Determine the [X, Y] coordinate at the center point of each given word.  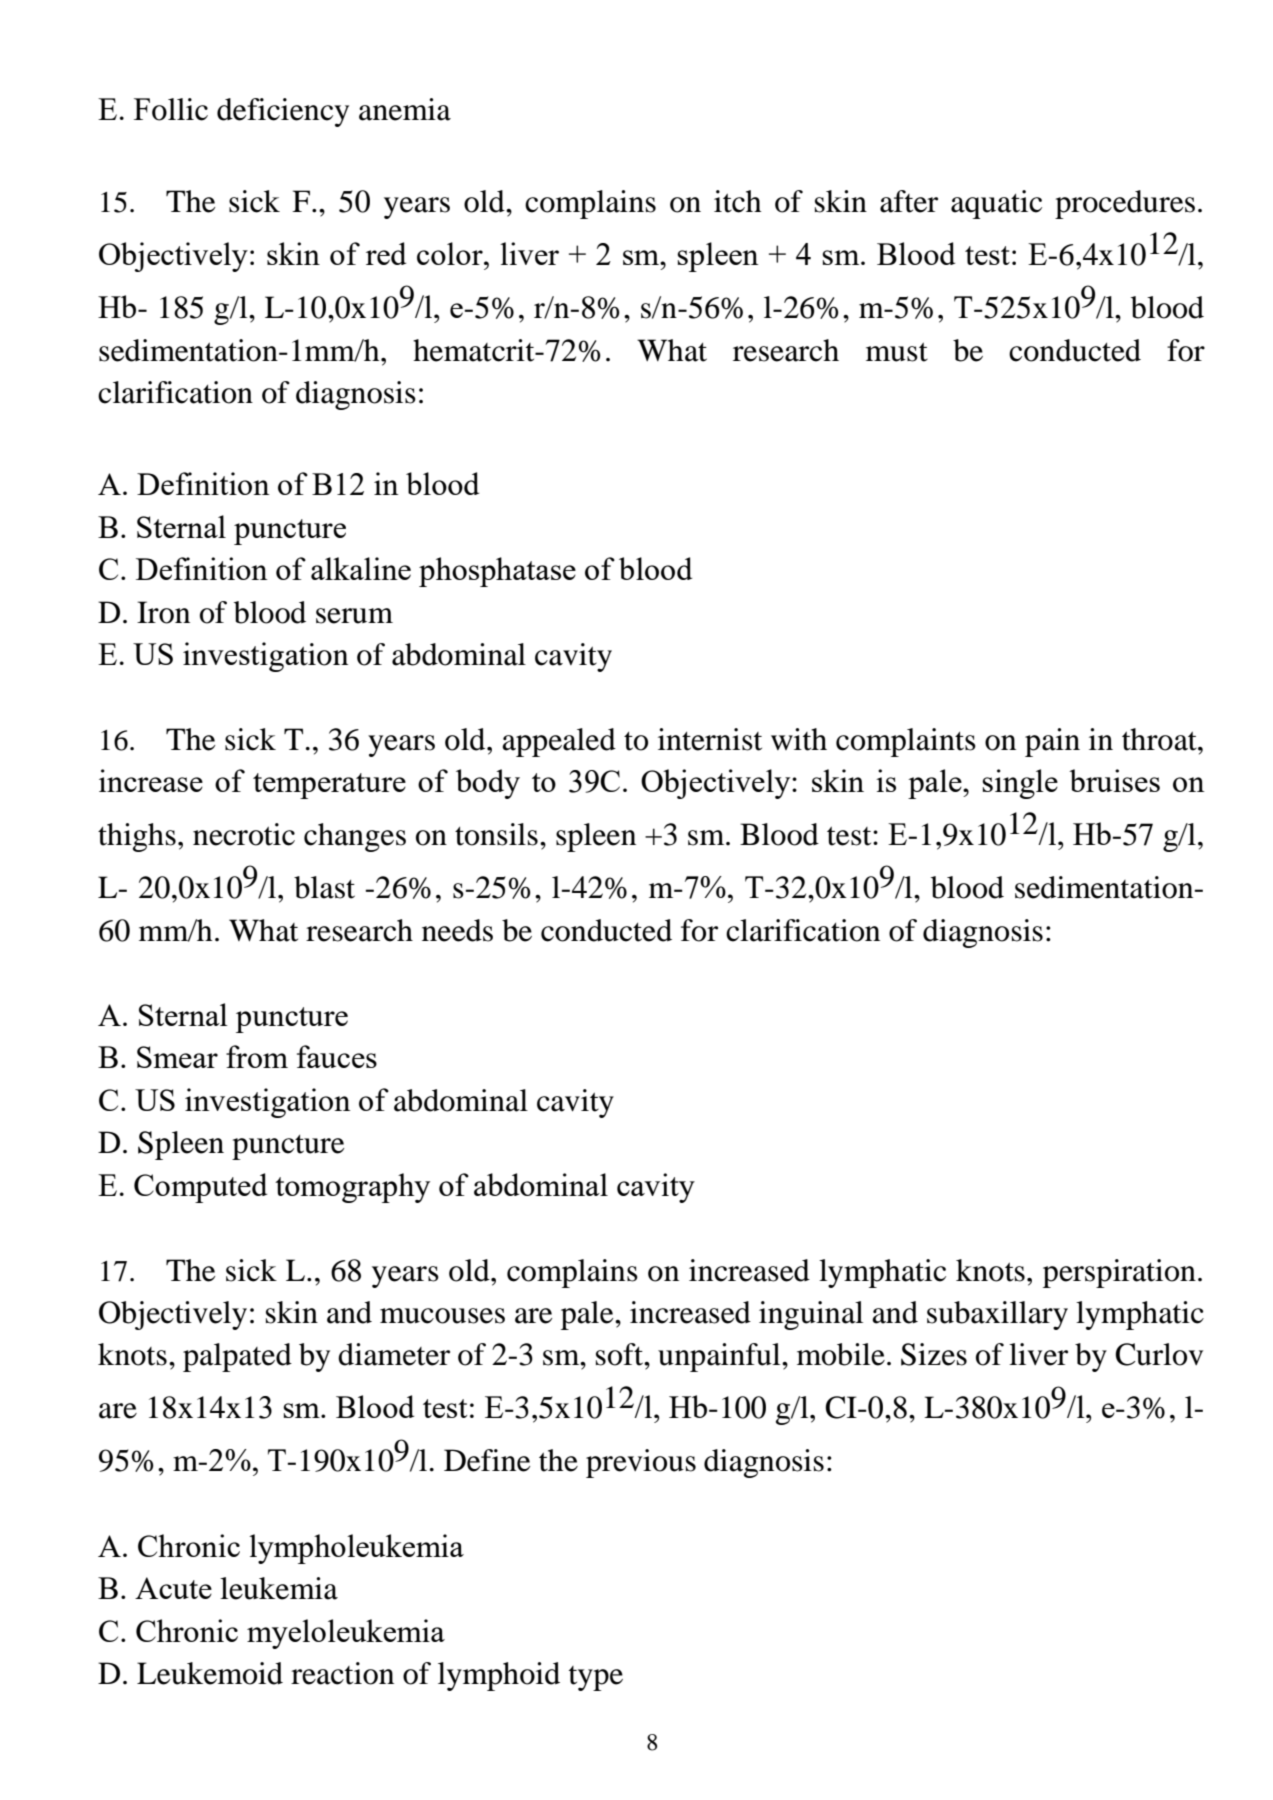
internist [710, 739]
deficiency [283, 112]
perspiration [1119, 1273]
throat [1160, 739]
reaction [342, 1673]
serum [354, 616]
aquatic [996, 204]
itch [738, 201]
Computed [200, 1188]
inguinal [811, 1315]
